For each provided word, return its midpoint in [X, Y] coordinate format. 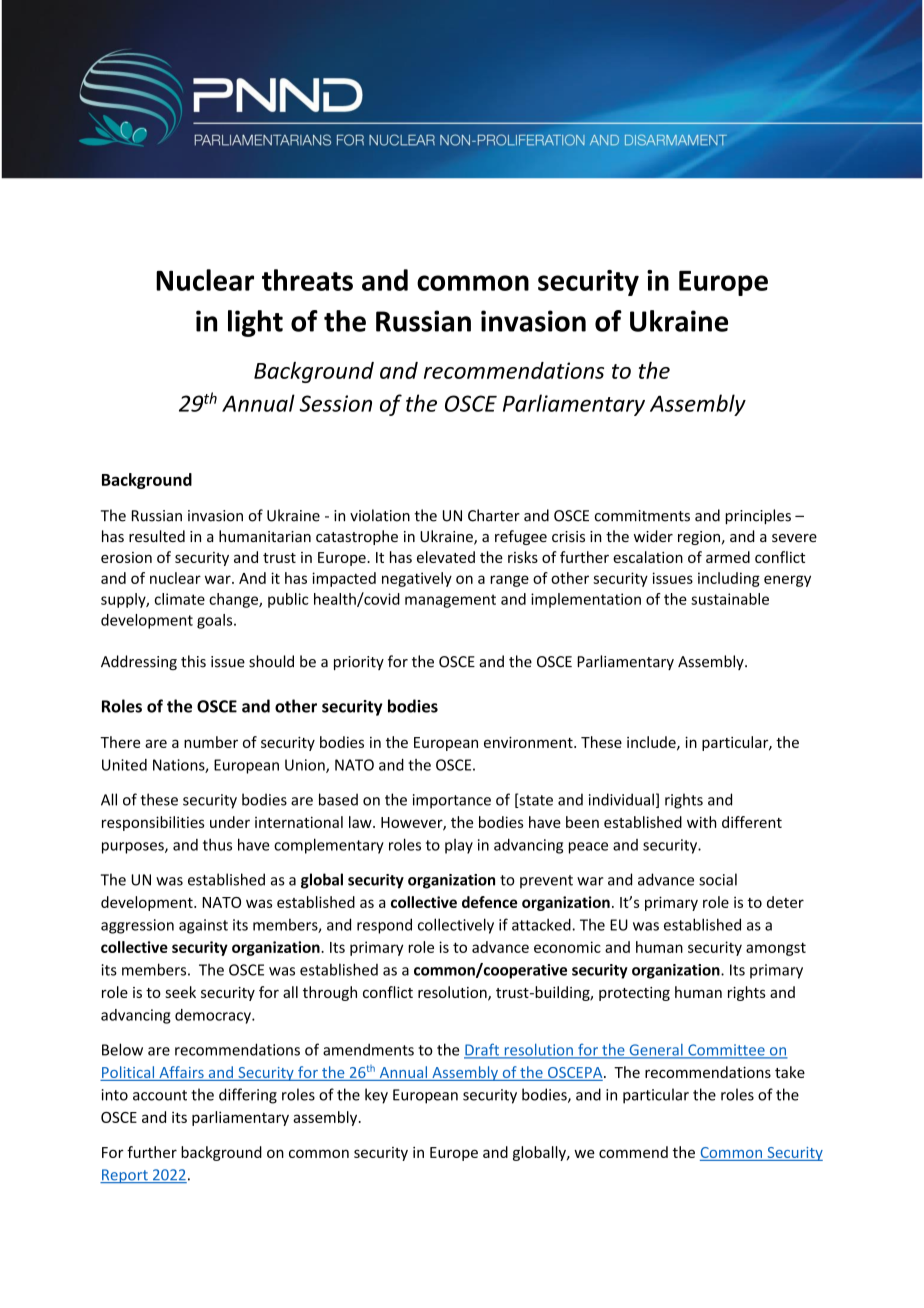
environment [529, 742]
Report [125, 1176]
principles [758, 516]
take [790, 1072]
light [255, 323]
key [376, 1096]
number [211, 742]
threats [307, 280]
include [652, 743]
